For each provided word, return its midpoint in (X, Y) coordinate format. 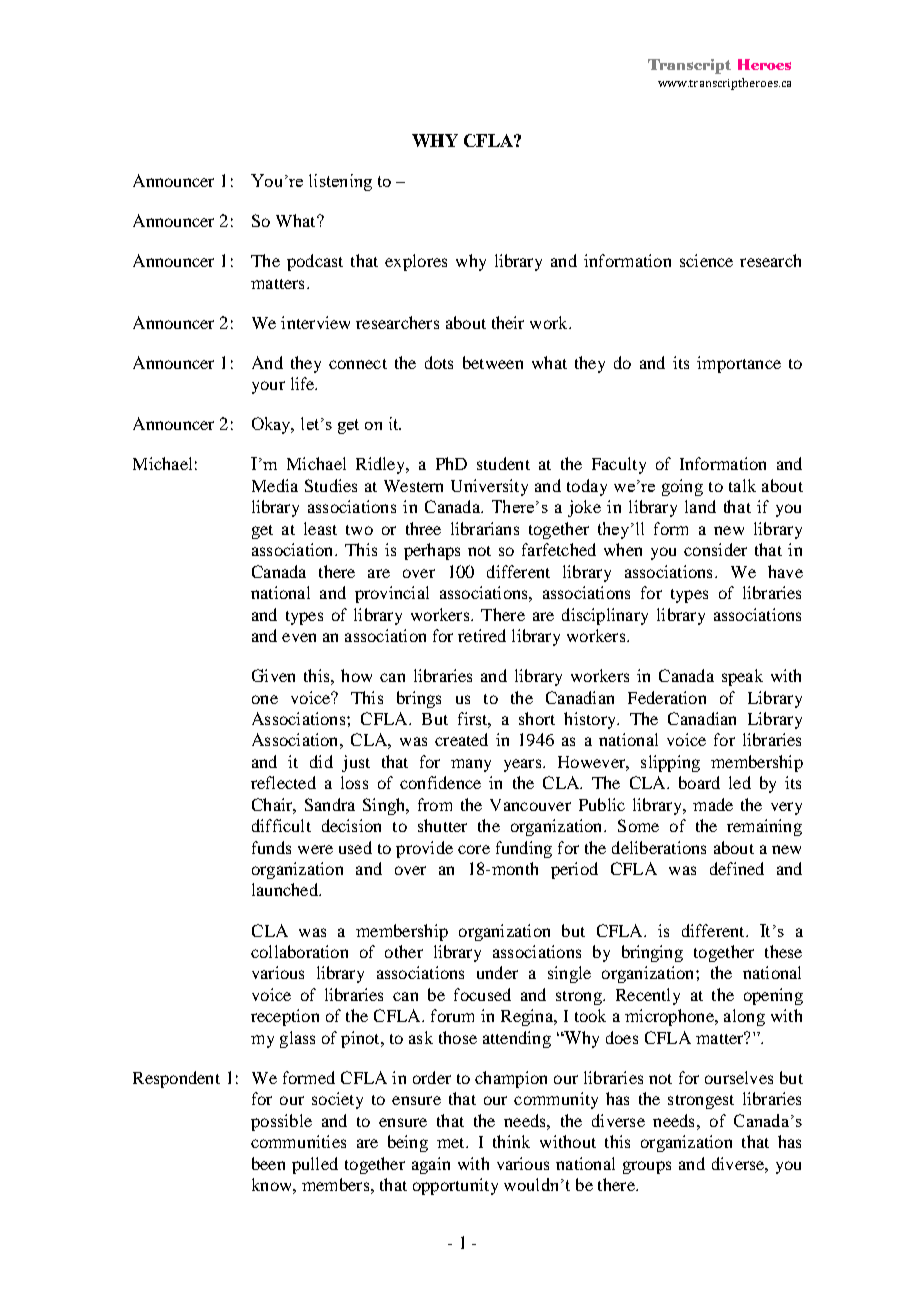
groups (647, 1167)
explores (416, 262)
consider (715, 549)
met (452, 1143)
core (474, 849)
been (268, 1163)
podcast (315, 262)
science (706, 260)
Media (275, 485)
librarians (485, 528)
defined (737, 868)
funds (271, 847)
